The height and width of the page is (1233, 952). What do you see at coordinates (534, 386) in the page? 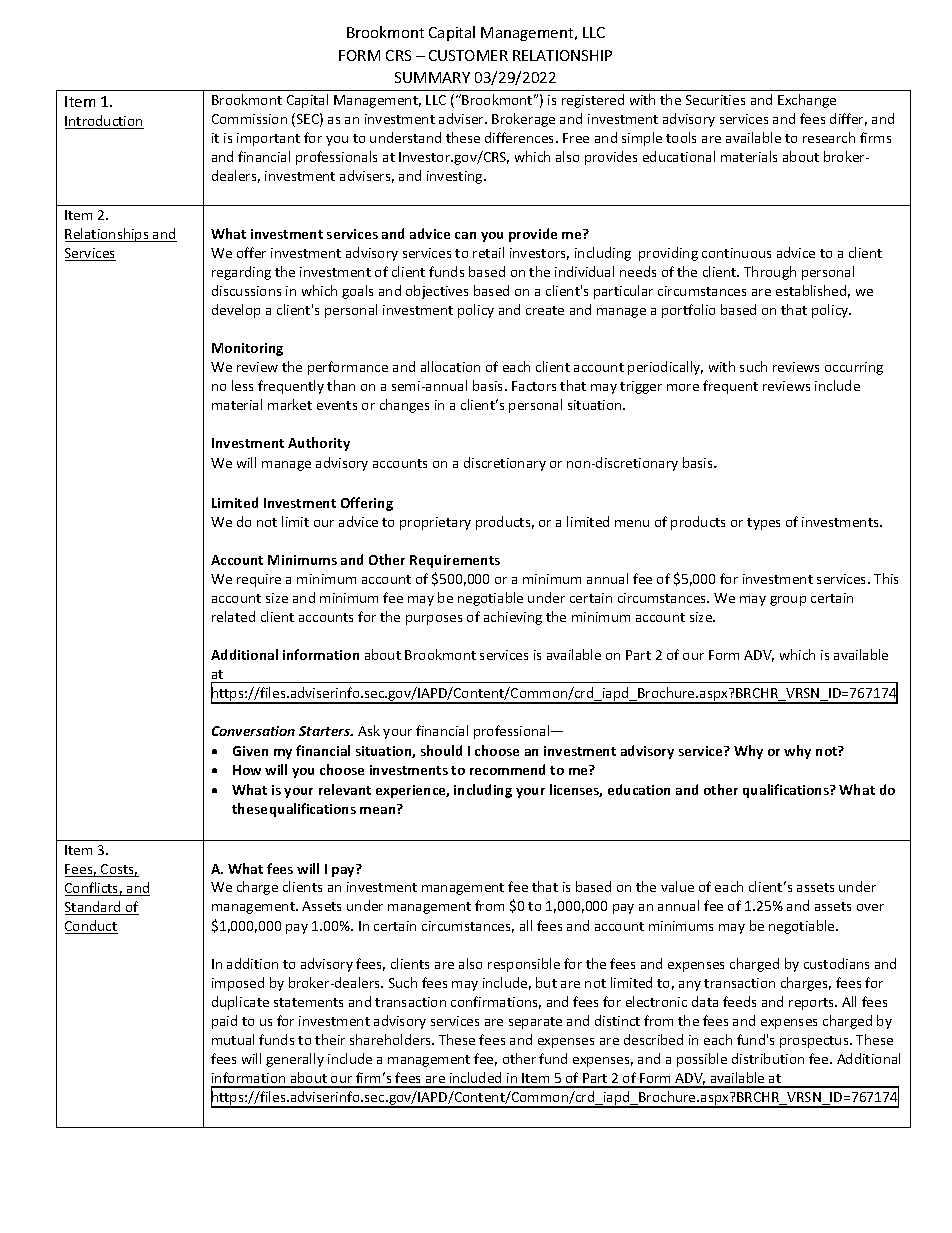
I see `Factors` at bounding box center [534, 386].
